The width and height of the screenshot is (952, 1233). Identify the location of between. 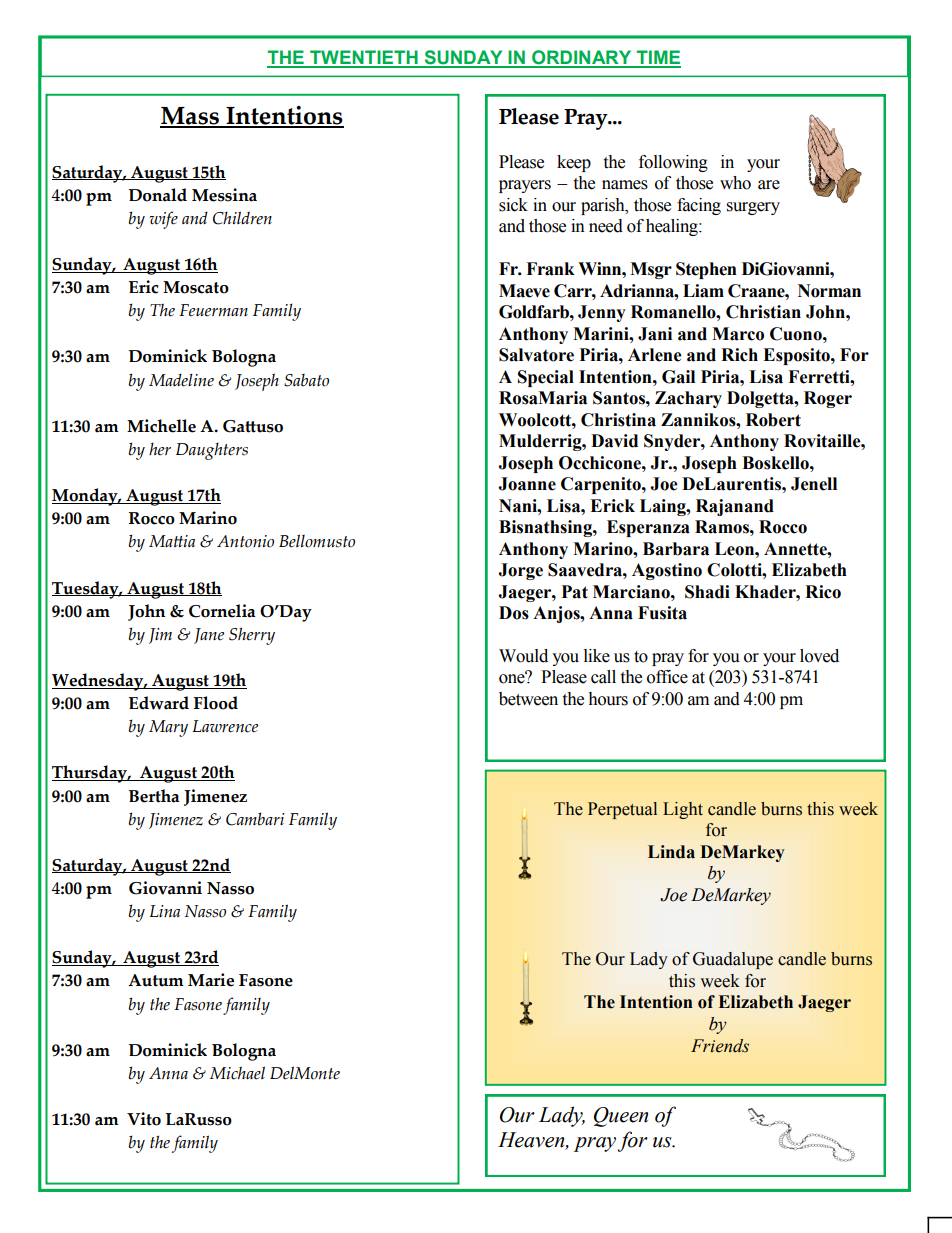
(528, 699).
